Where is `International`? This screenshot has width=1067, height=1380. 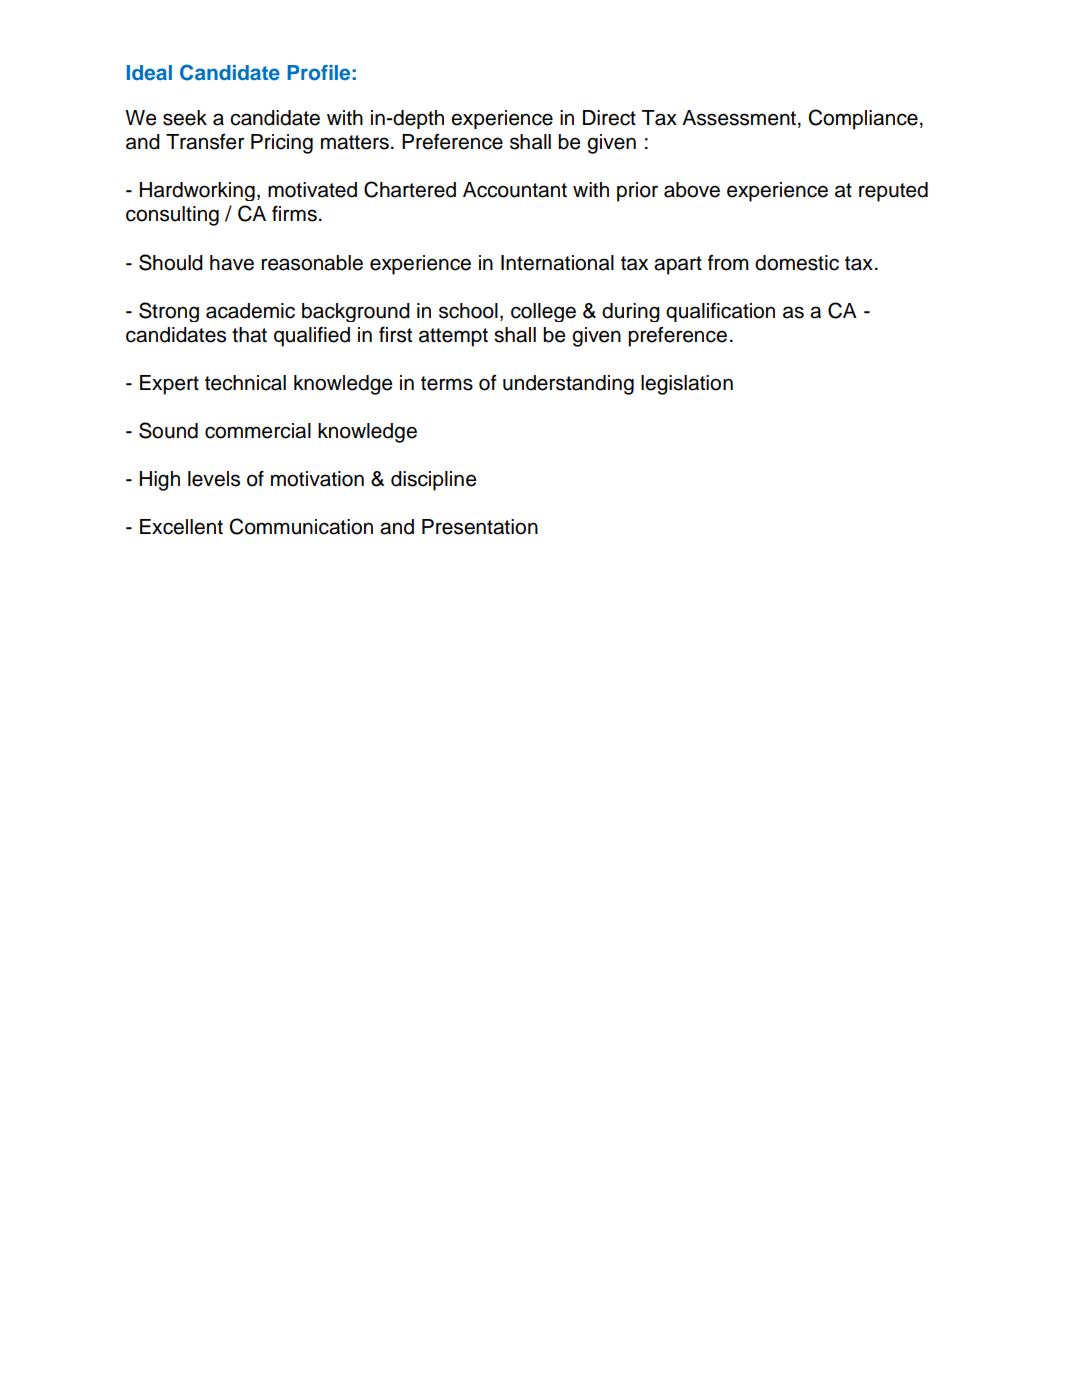
International is located at coordinates (557, 263).
